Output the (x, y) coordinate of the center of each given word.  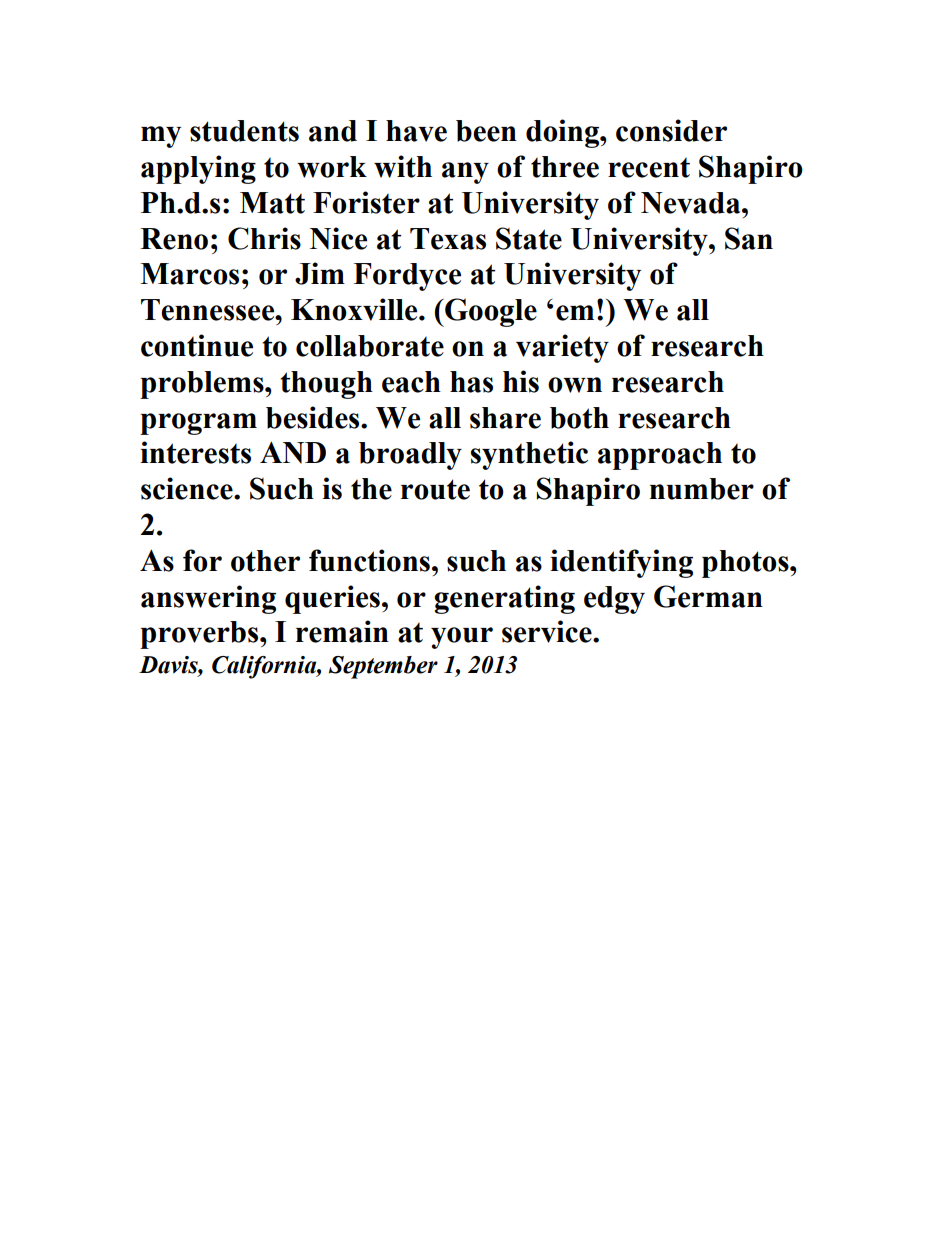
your (462, 638)
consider (671, 130)
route (435, 489)
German (708, 596)
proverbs (200, 635)
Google (490, 312)
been (486, 131)
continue (197, 345)
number (702, 489)
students (244, 131)
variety (562, 348)
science (188, 488)
